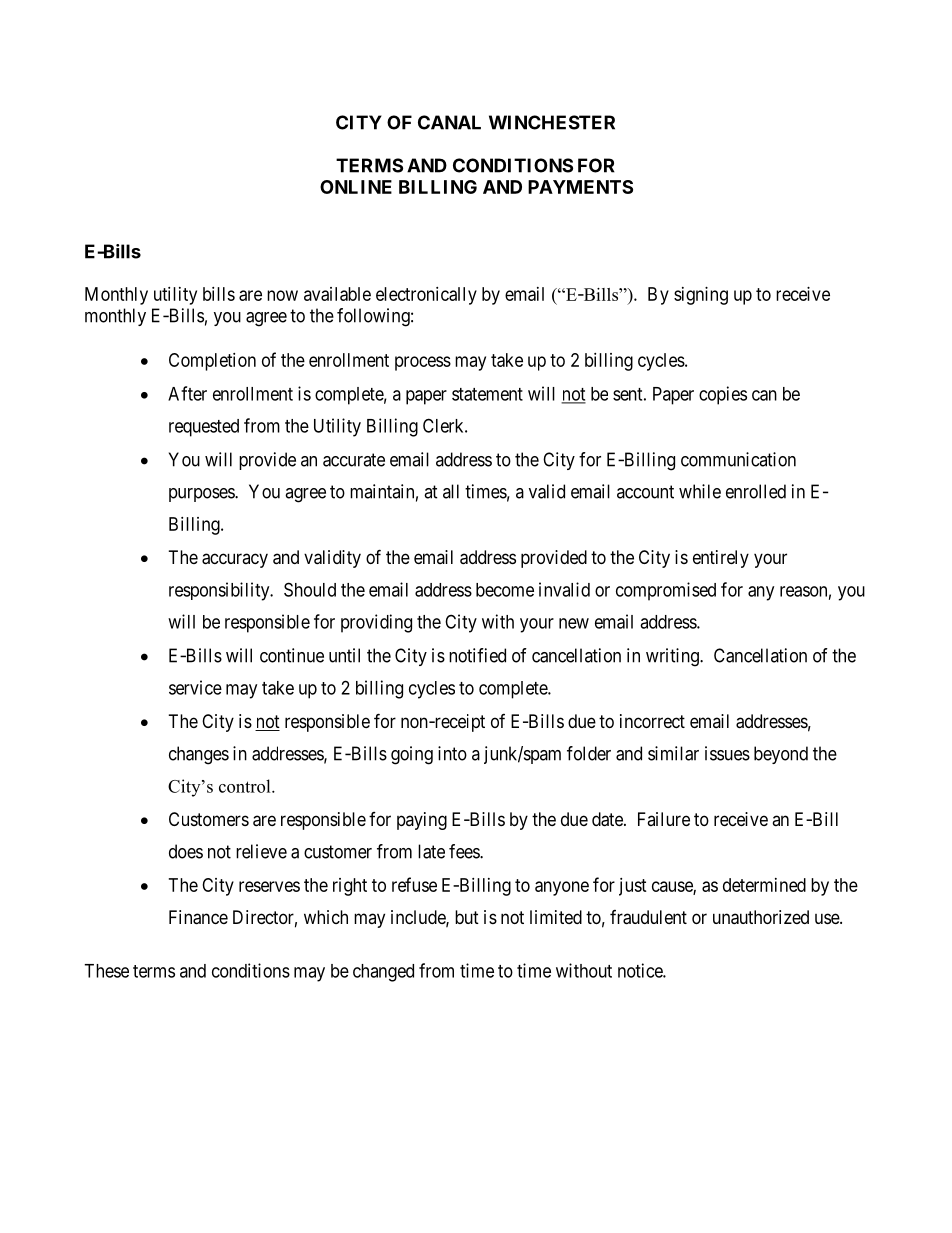  I want to click on ONLINE, so click(356, 187).
